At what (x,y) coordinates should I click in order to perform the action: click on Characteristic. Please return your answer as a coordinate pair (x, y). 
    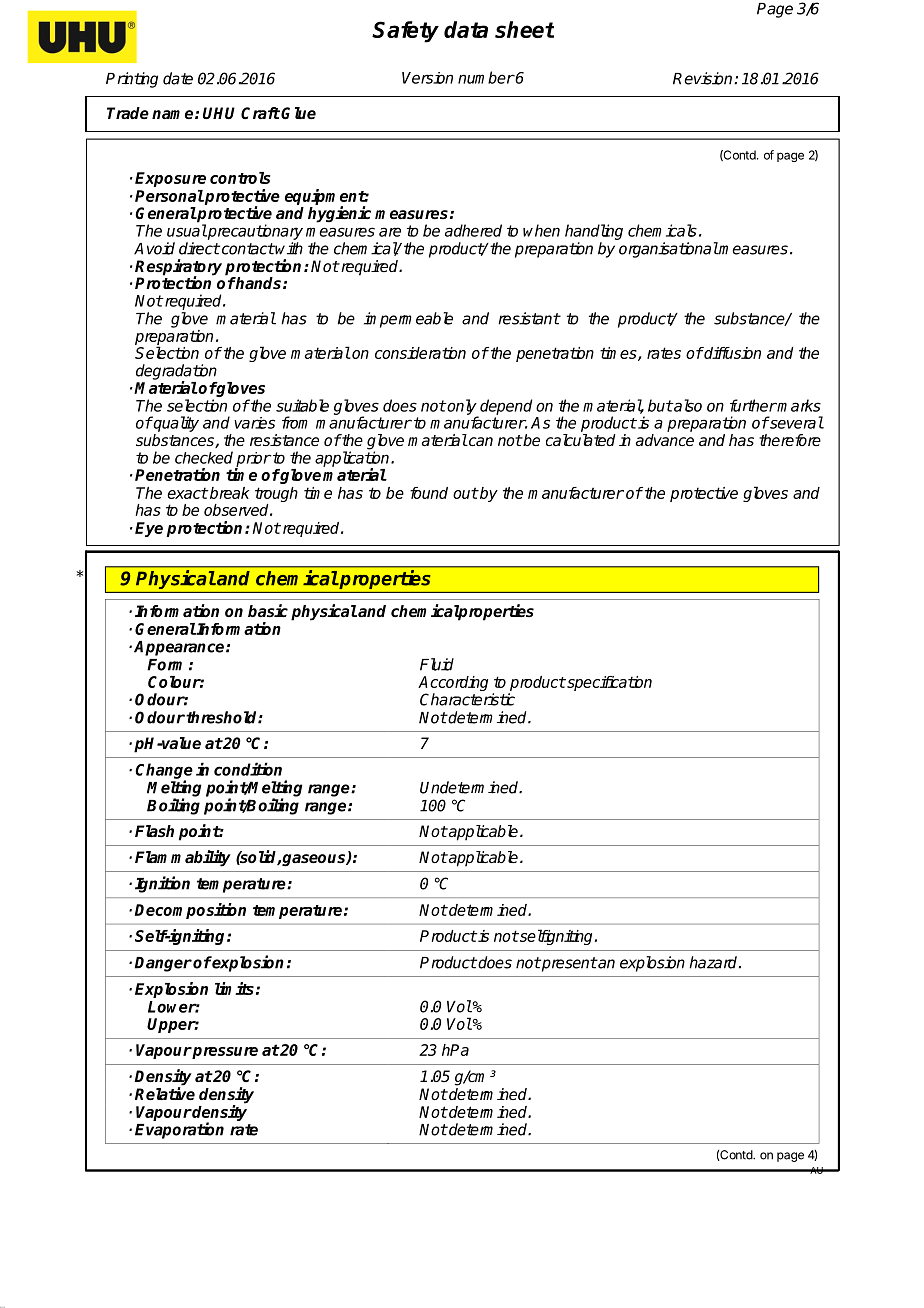
    Looking at the image, I should click on (467, 699).
